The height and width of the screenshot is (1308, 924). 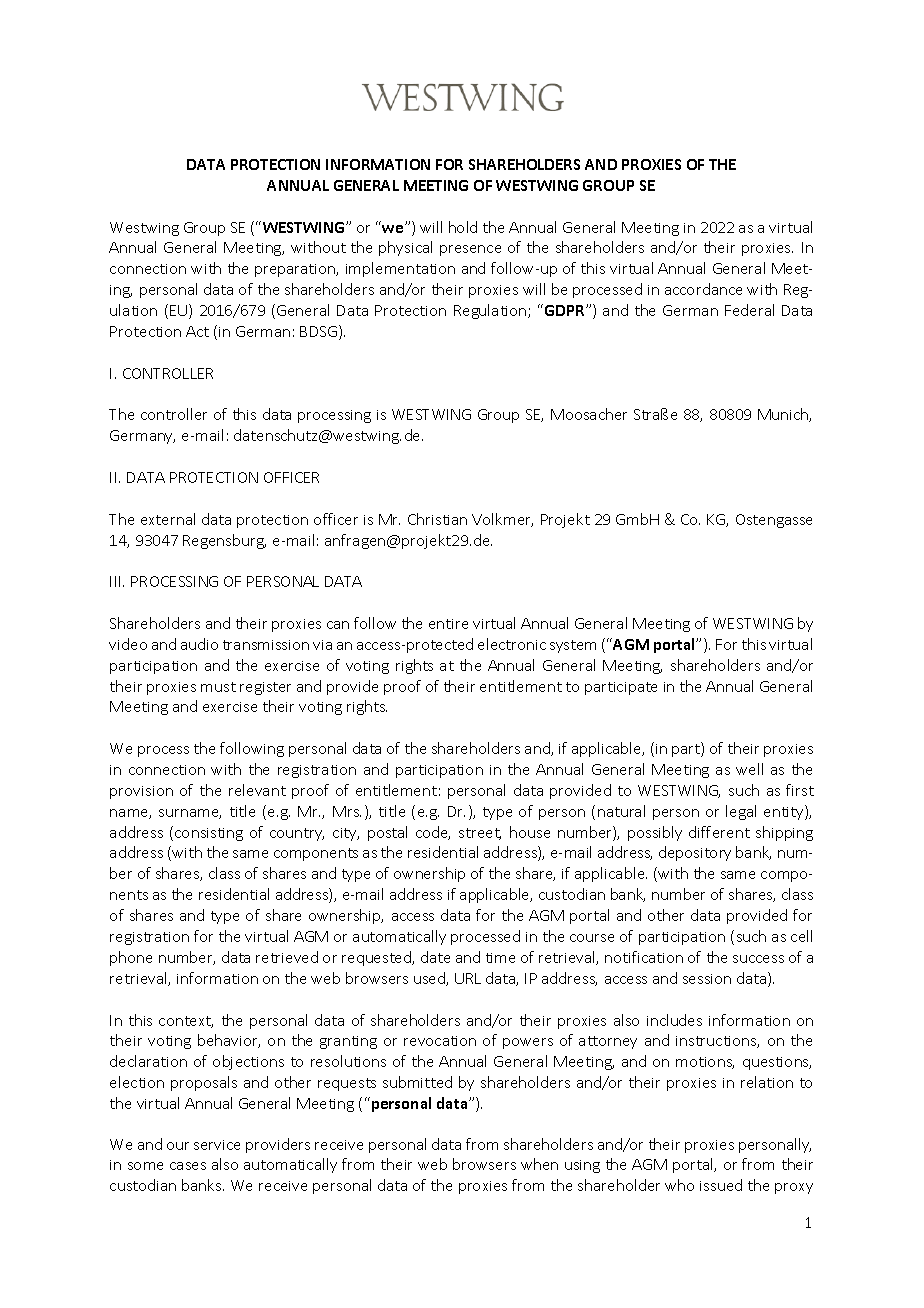 I want to click on phone, so click(x=131, y=958).
